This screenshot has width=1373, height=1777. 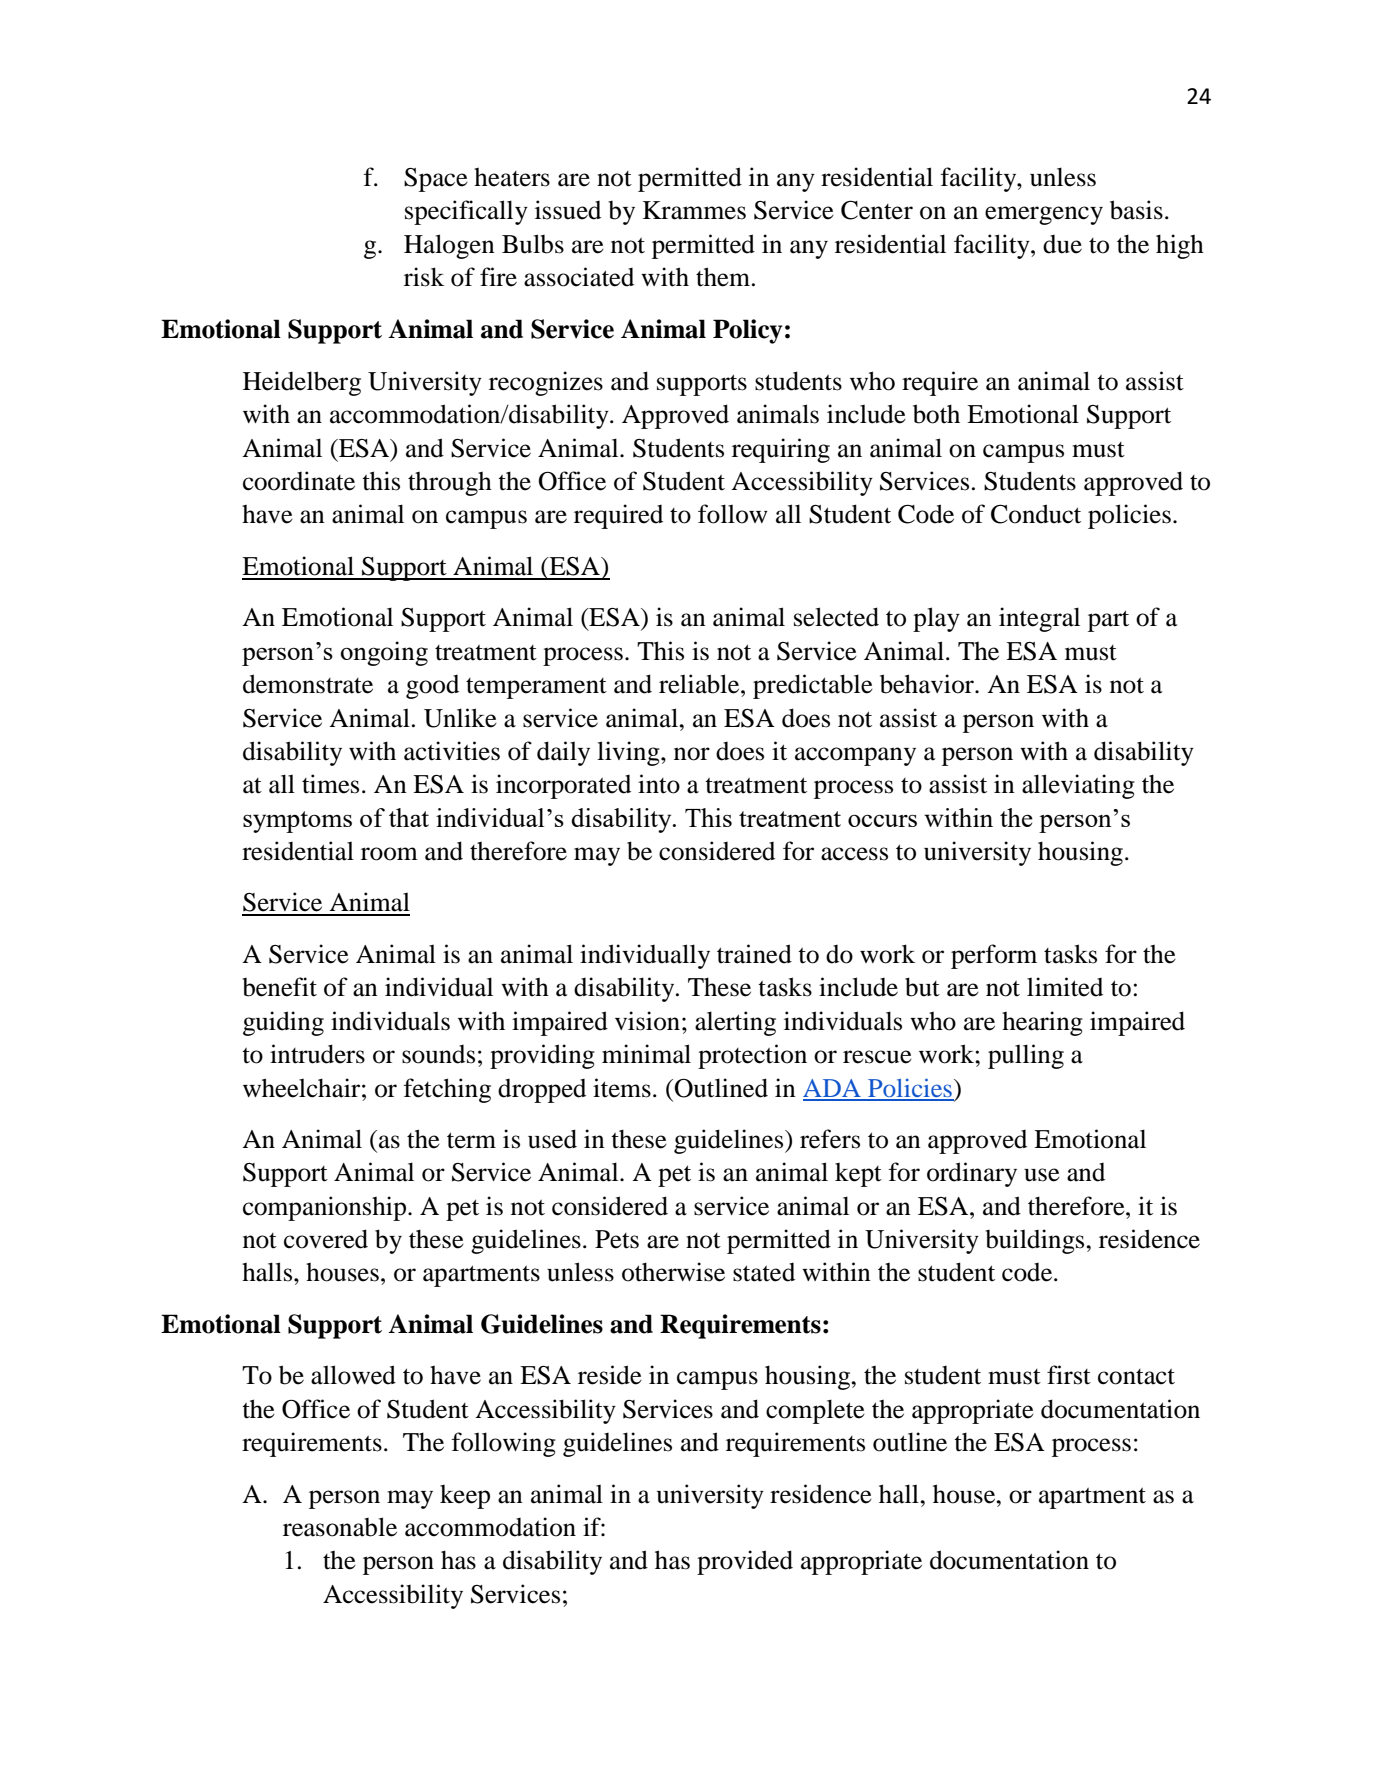 What do you see at coordinates (436, 180) in the screenshot?
I see `Space` at bounding box center [436, 180].
